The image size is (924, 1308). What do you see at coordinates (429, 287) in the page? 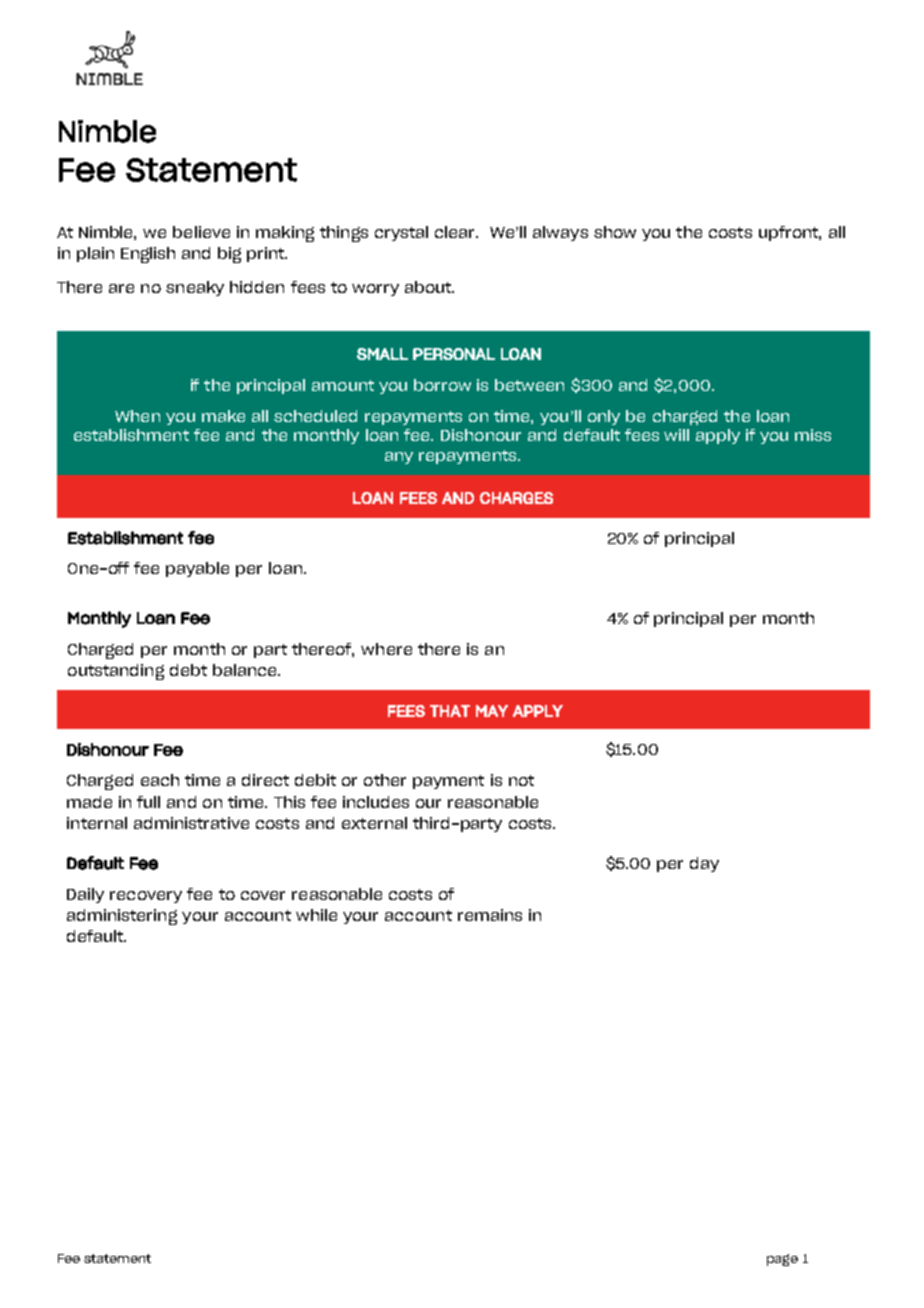
I see `about` at bounding box center [429, 287].
